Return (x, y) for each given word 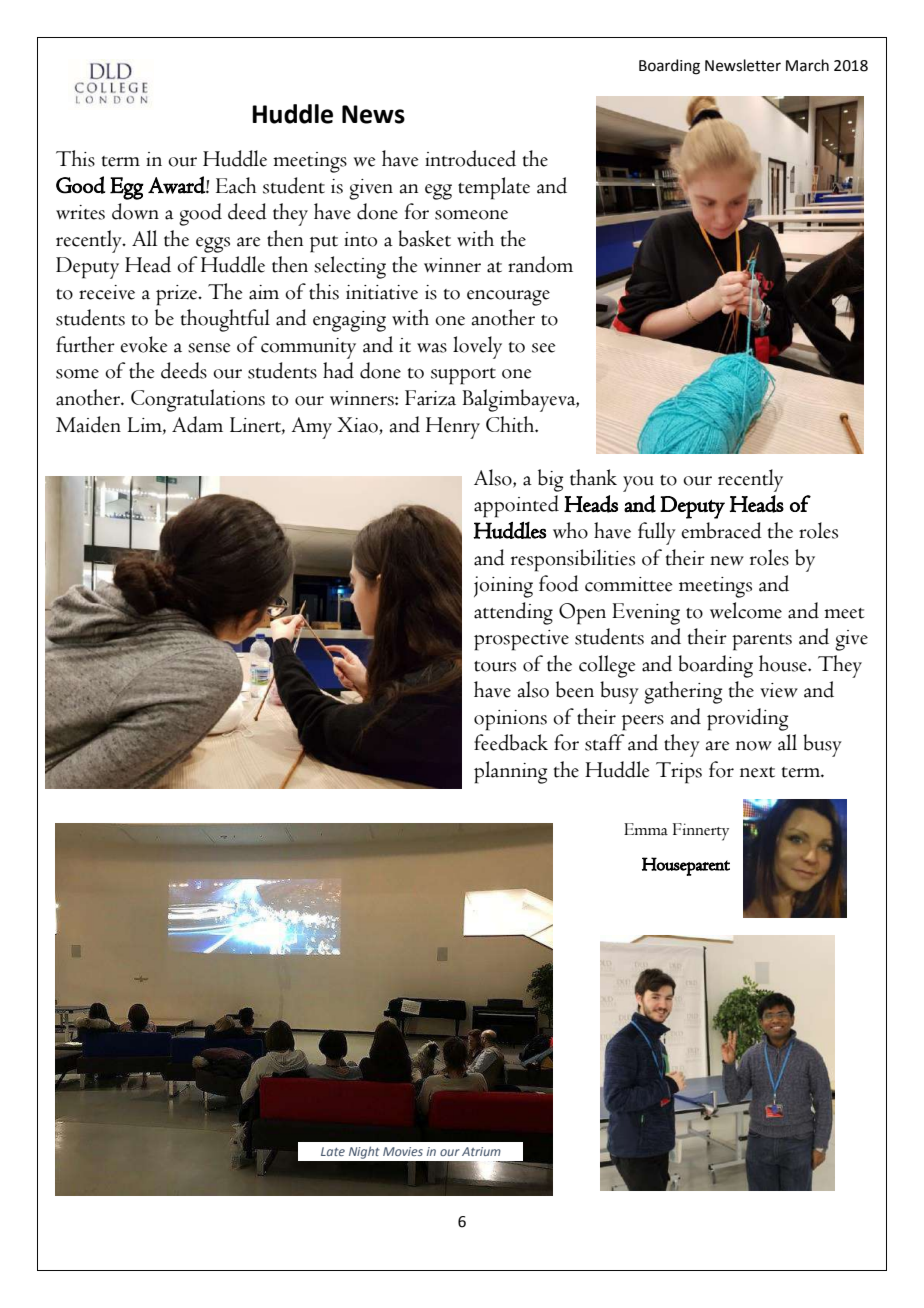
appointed (516, 506)
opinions (510, 720)
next (757, 772)
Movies (403, 1151)
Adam (197, 424)
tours (495, 666)
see (544, 348)
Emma (646, 829)
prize (178, 295)
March (807, 65)
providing (747, 719)
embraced (721, 530)
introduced (470, 158)
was (432, 348)
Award (177, 185)
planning (510, 772)
